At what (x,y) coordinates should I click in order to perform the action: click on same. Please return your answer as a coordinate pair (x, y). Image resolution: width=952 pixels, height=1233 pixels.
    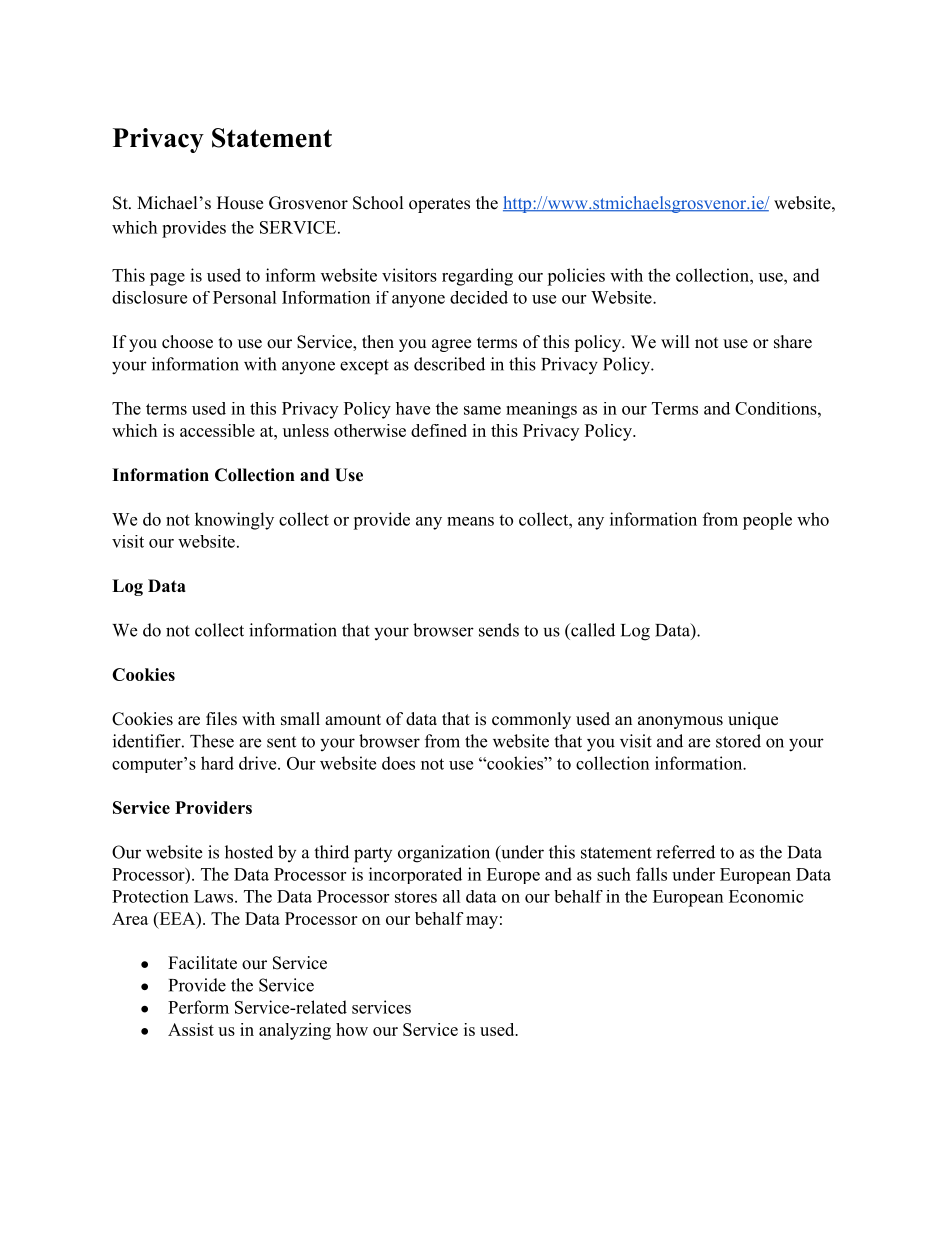
    Looking at the image, I should click on (482, 410).
